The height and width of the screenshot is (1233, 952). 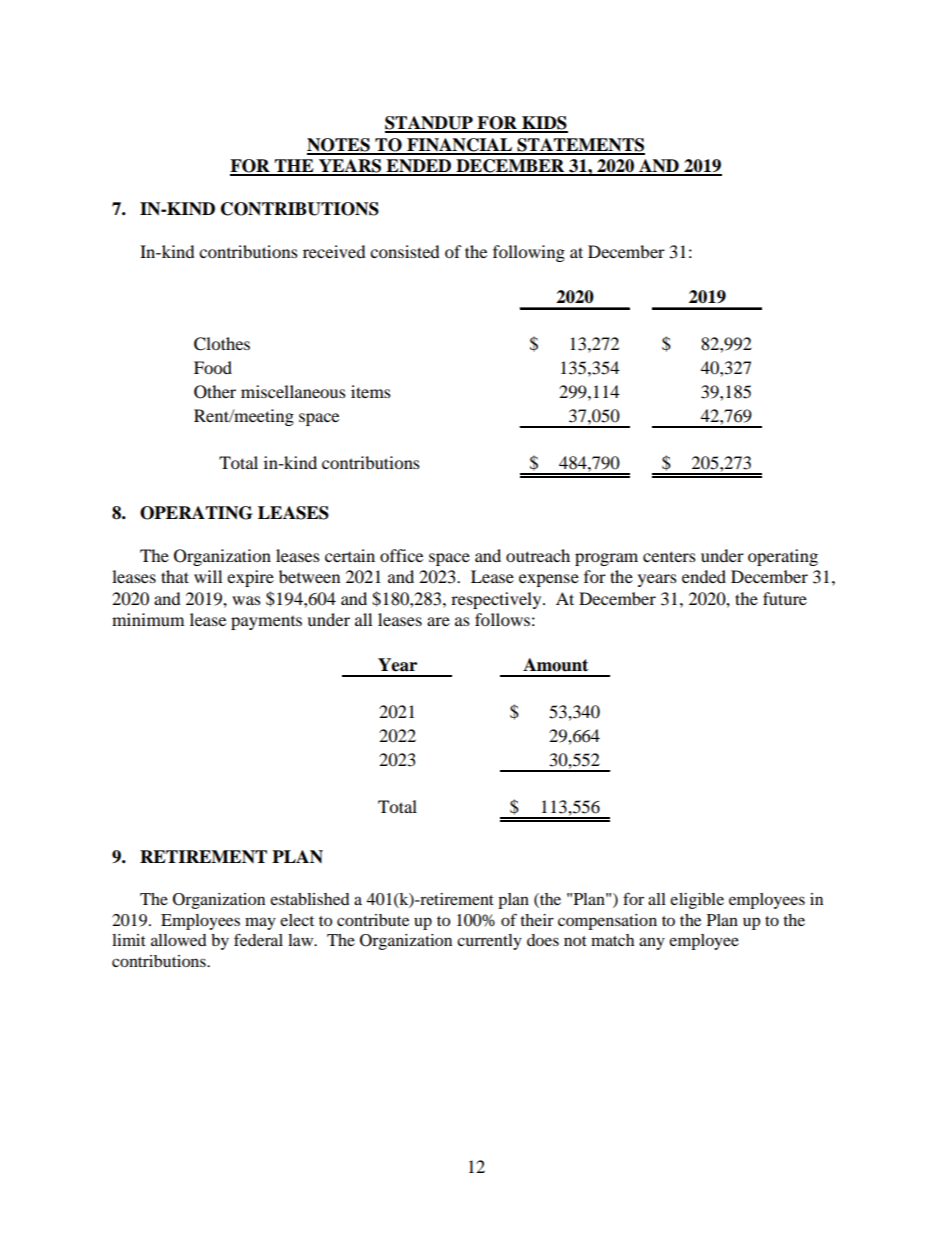 I want to click on are, so click(x=438, y=621).
